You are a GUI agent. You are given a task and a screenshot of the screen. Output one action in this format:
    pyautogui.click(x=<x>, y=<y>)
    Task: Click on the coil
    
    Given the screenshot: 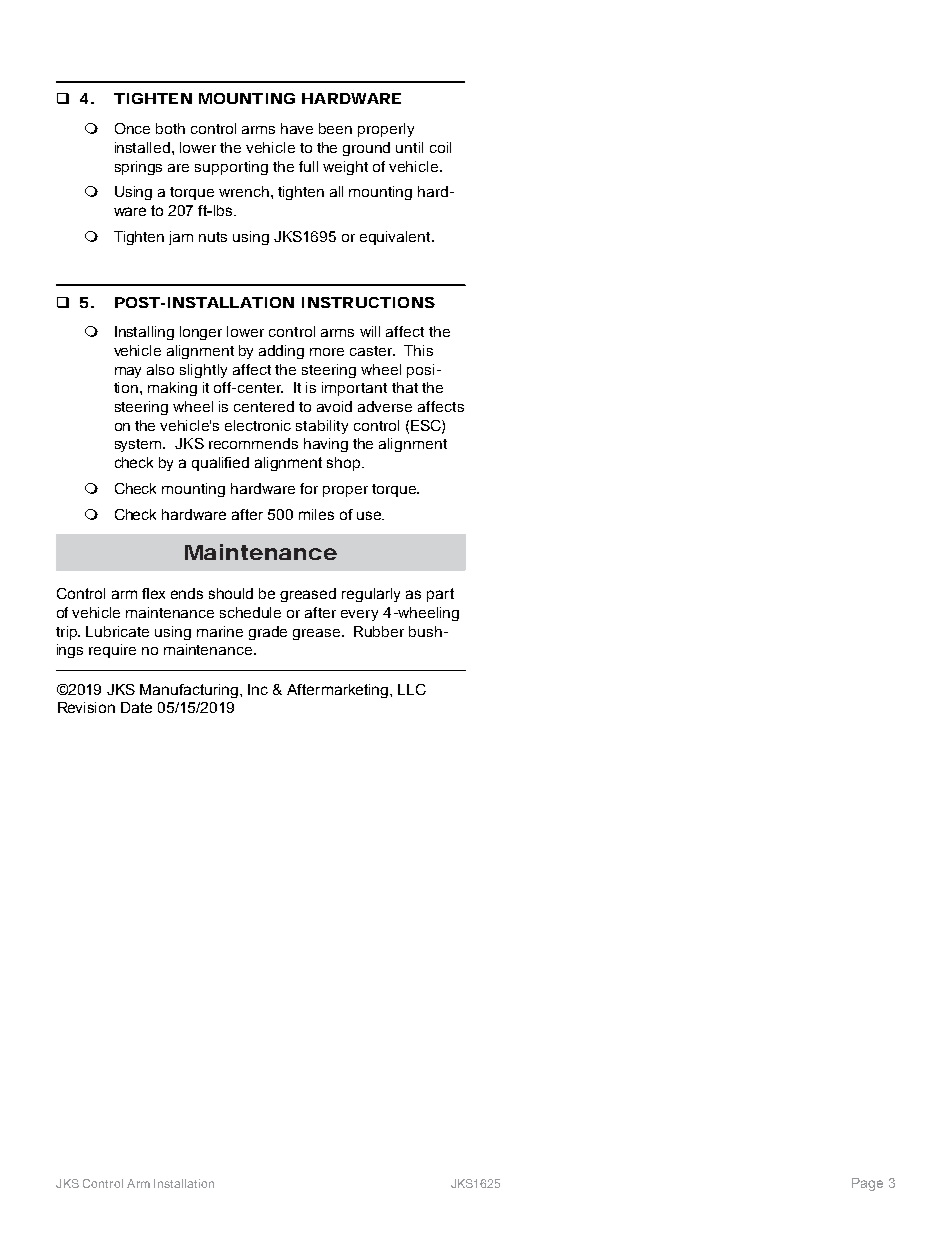 What is the action you would take?
    pyautogui.click(x=440, y=147)
